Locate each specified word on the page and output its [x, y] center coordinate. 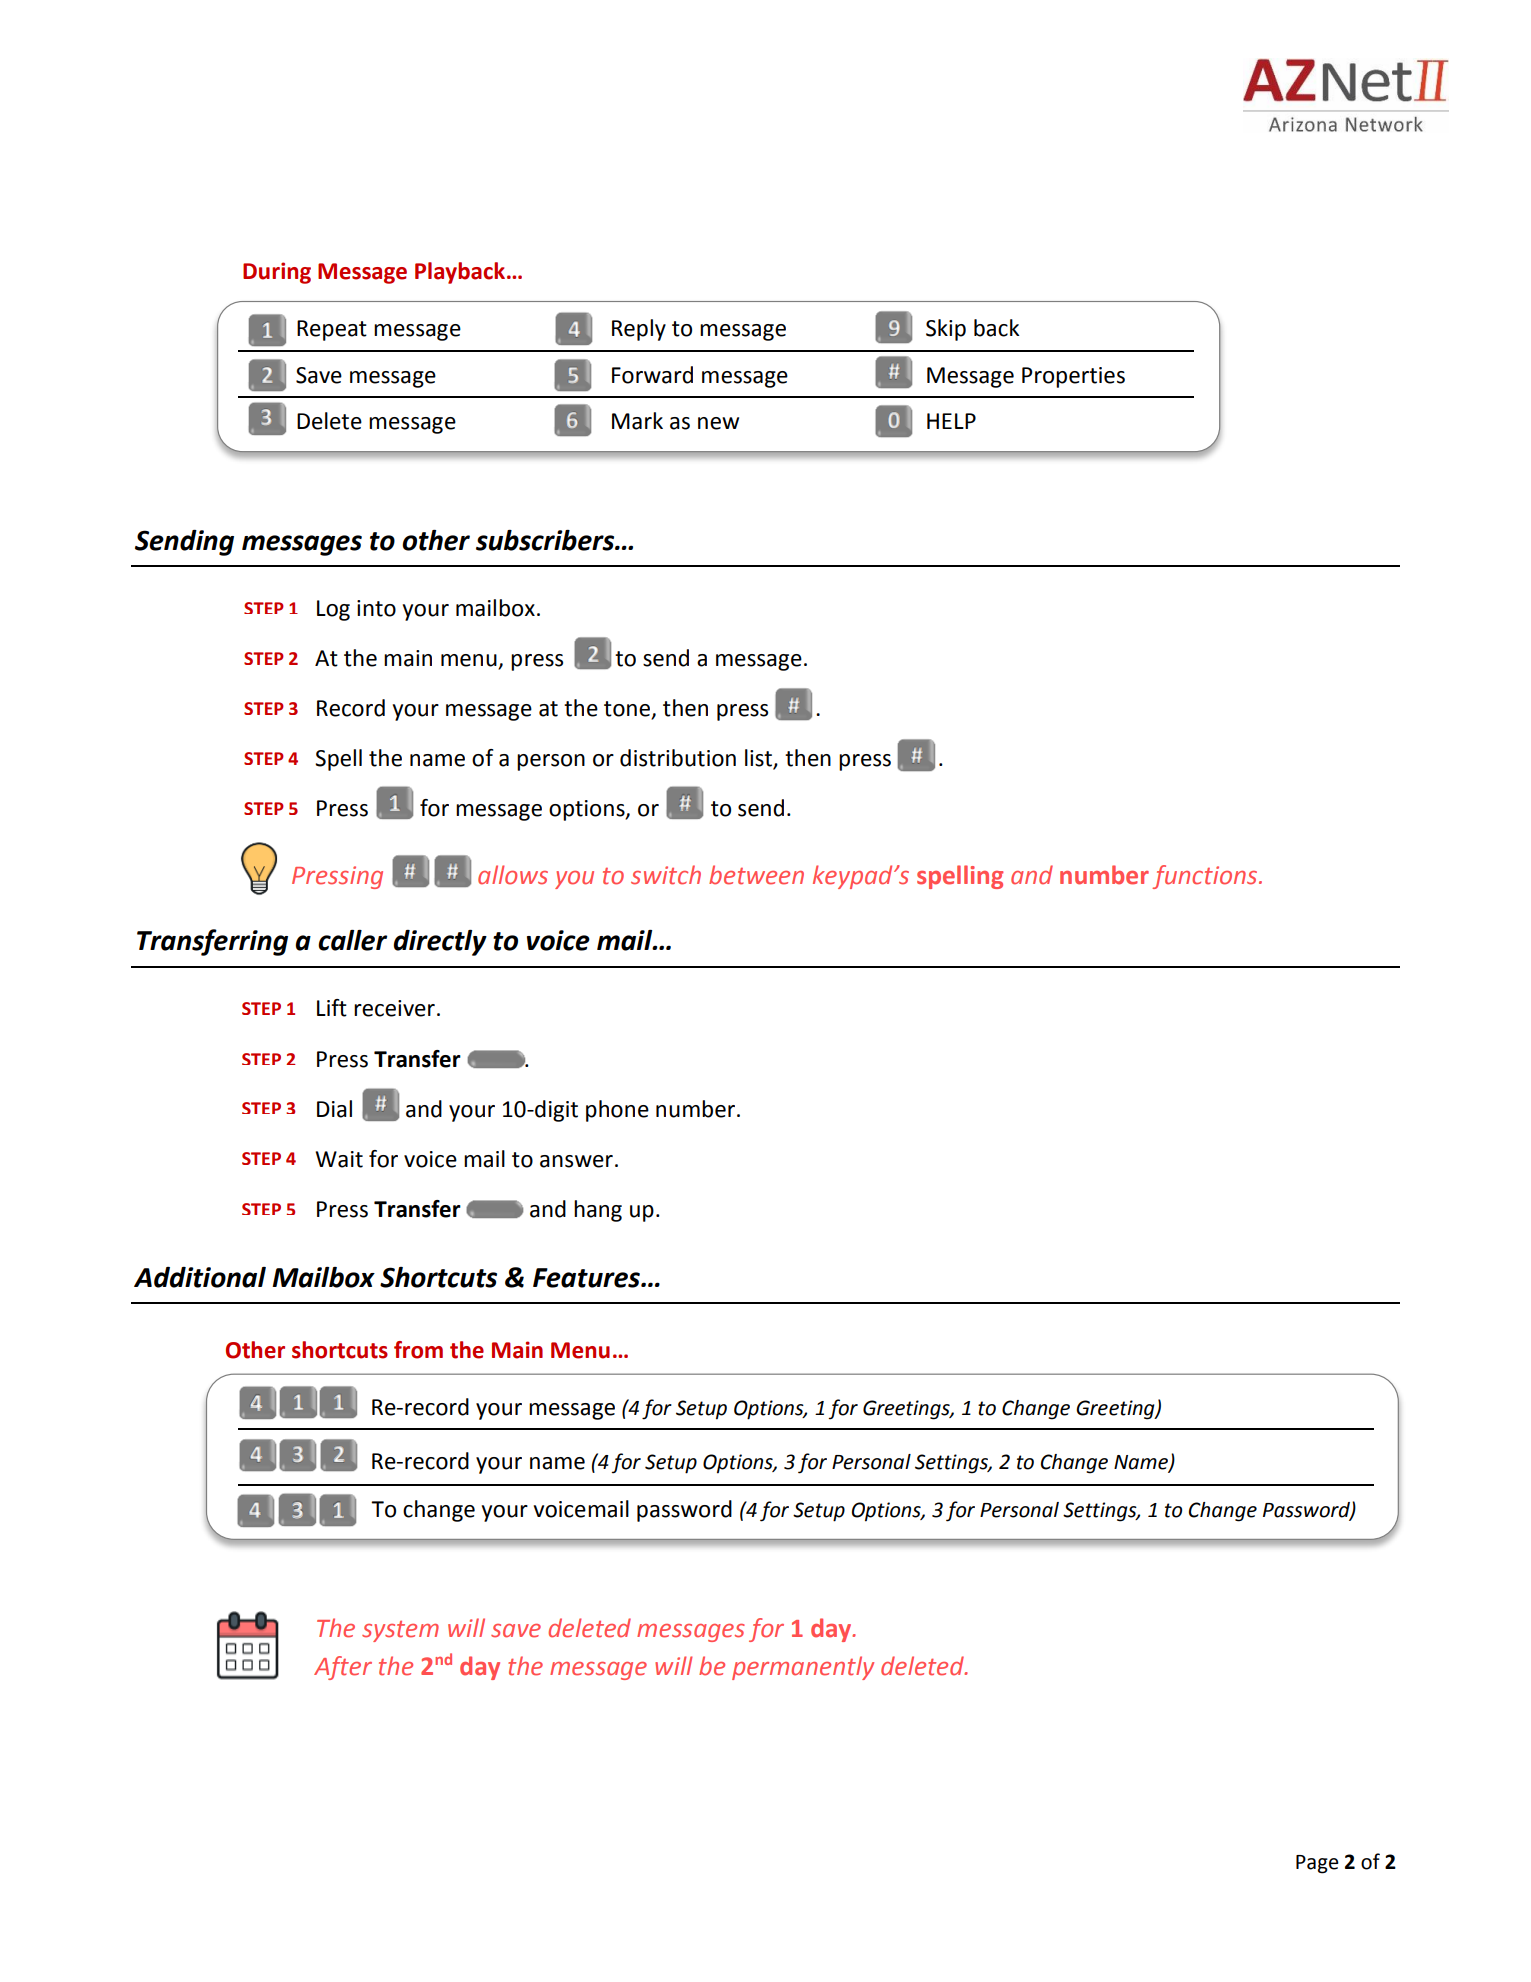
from [418, 1350]
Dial [334, 1109]
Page [1317, 1864]
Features [587, 1278]
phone [617, 1111]
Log [333, 610]
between [756, 875]
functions [1206, 877]
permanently [803, 1668]
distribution [678, 758]
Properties [1073, 377]
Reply [639, 330]
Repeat [332, 330]
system [400, 1631]
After [343, 1668]
